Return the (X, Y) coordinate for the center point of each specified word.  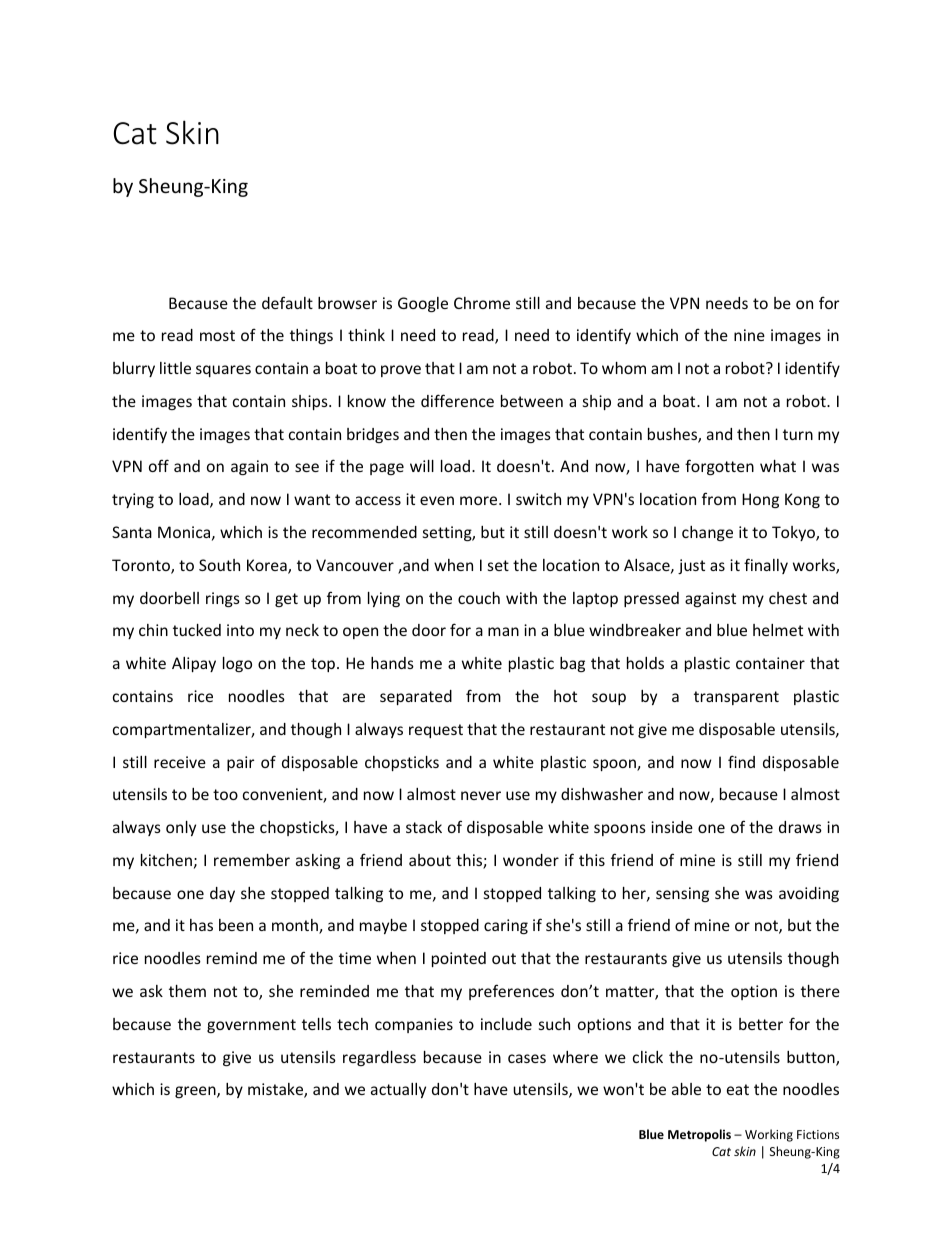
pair (240, 763)
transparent (736, 698)
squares (223, 371)
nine (749, 335)
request (436, 731)
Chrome (482, 303)
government (251, 1026)
